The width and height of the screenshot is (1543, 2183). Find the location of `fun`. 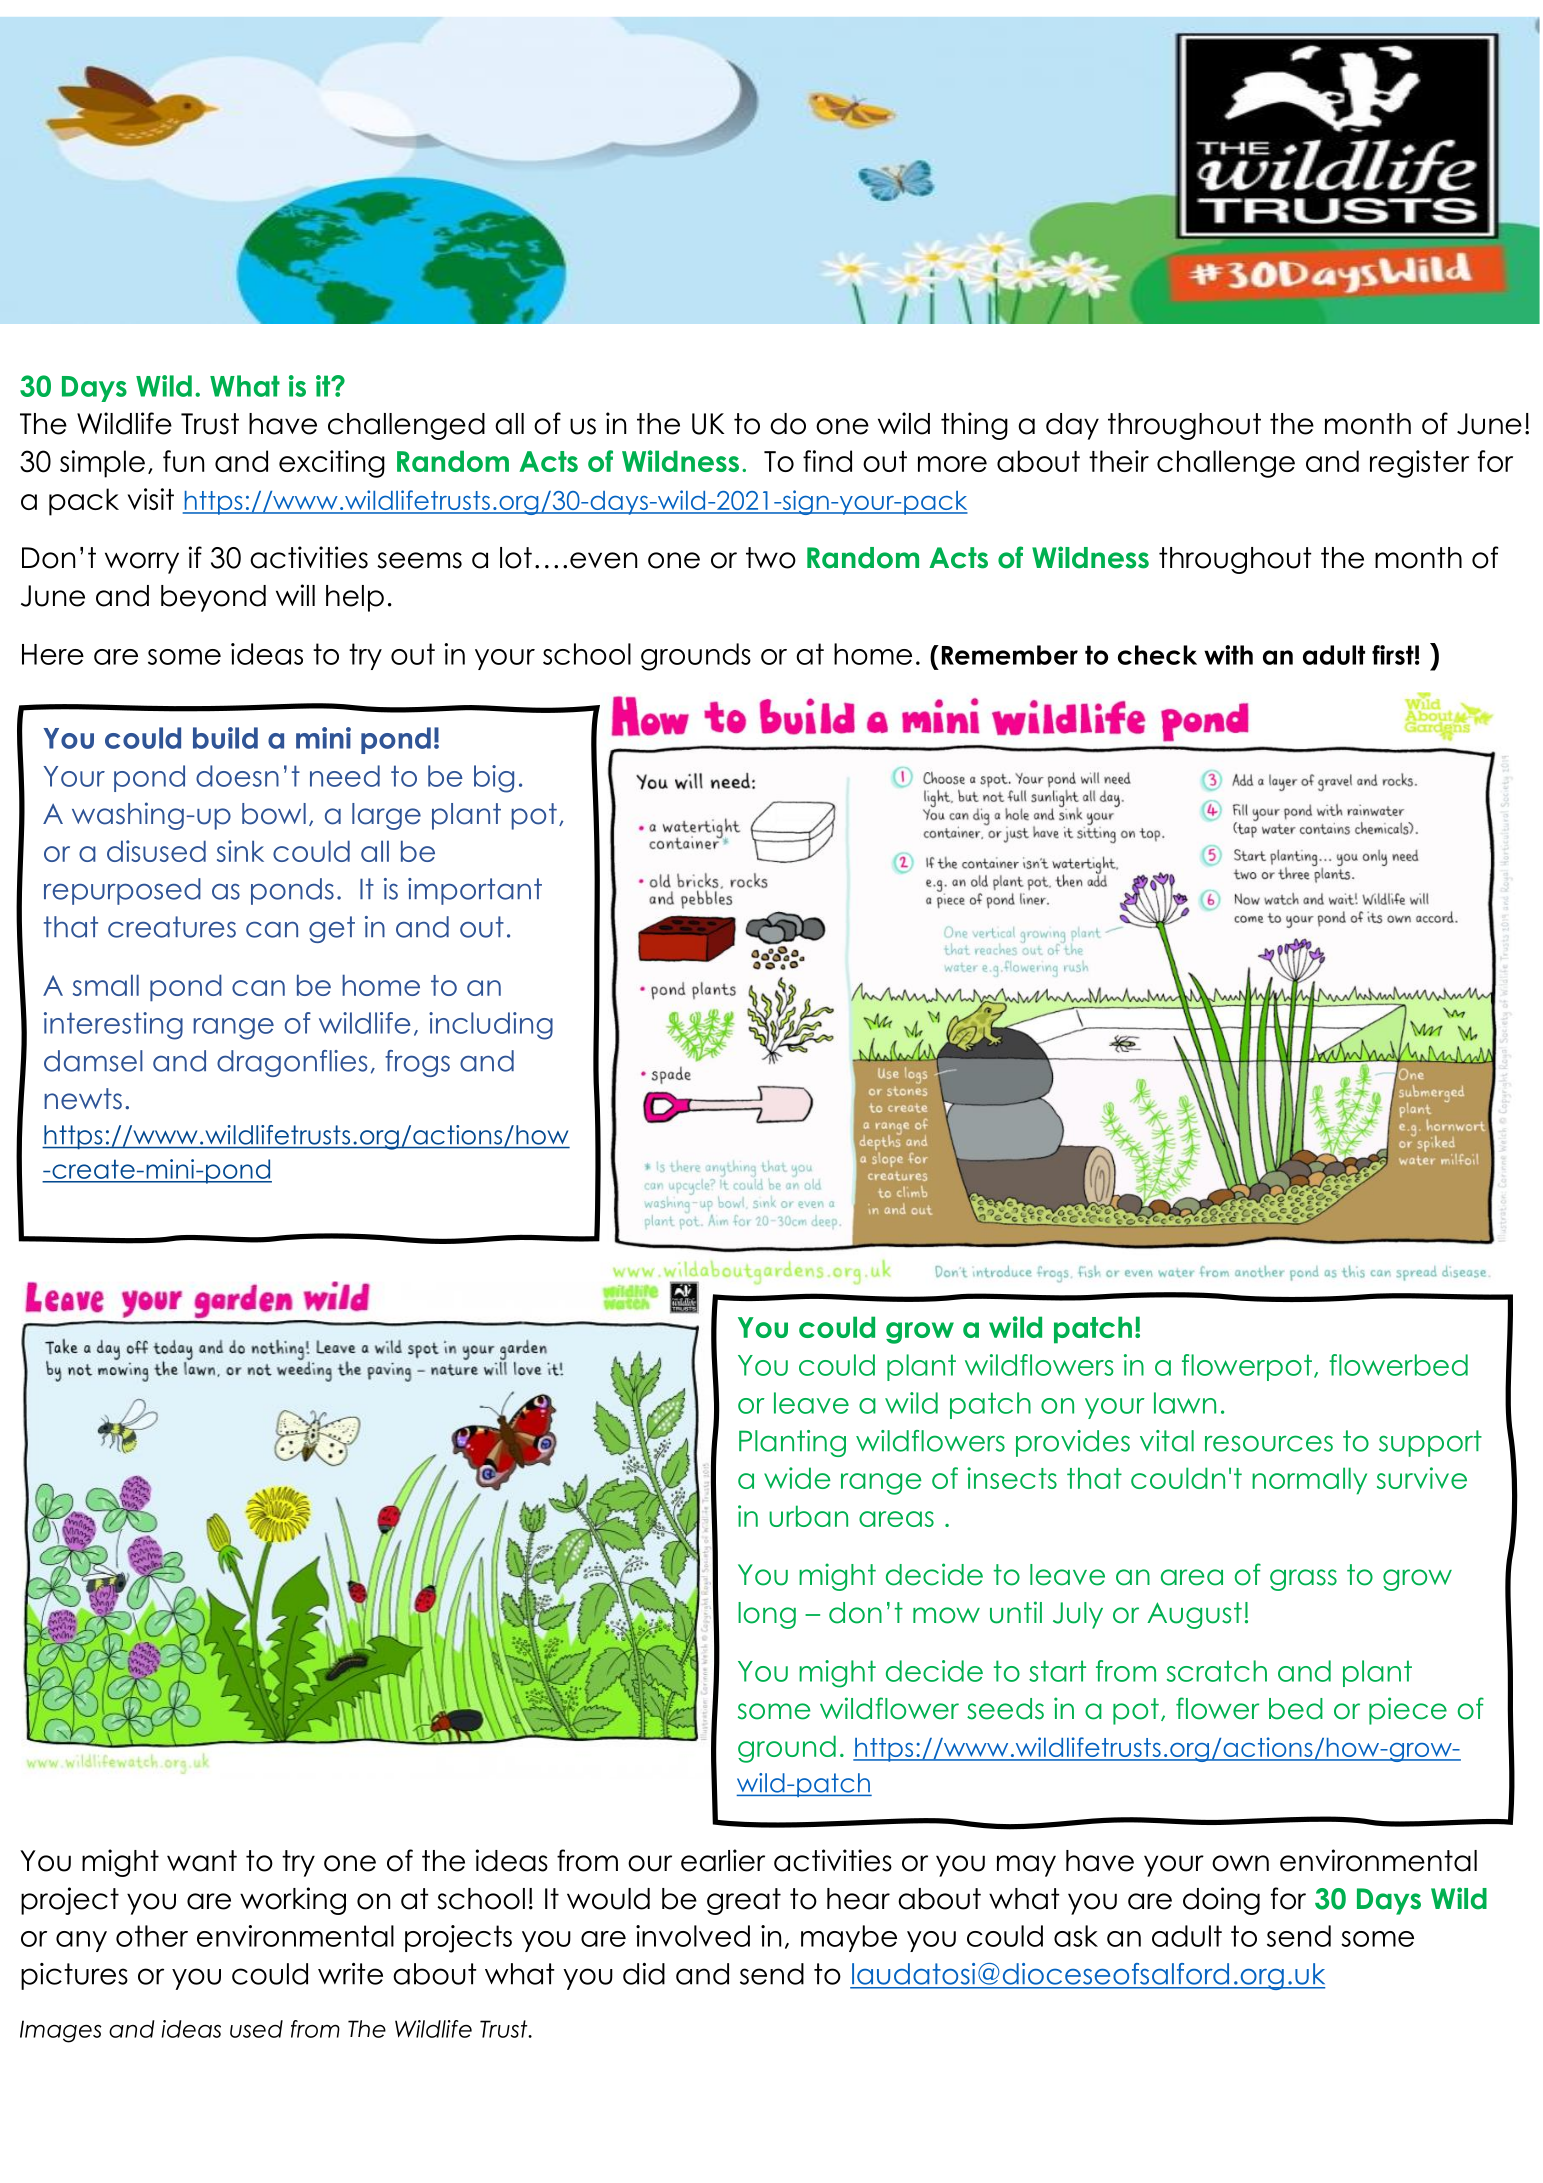

fun is located at coordinates (183, 461).
